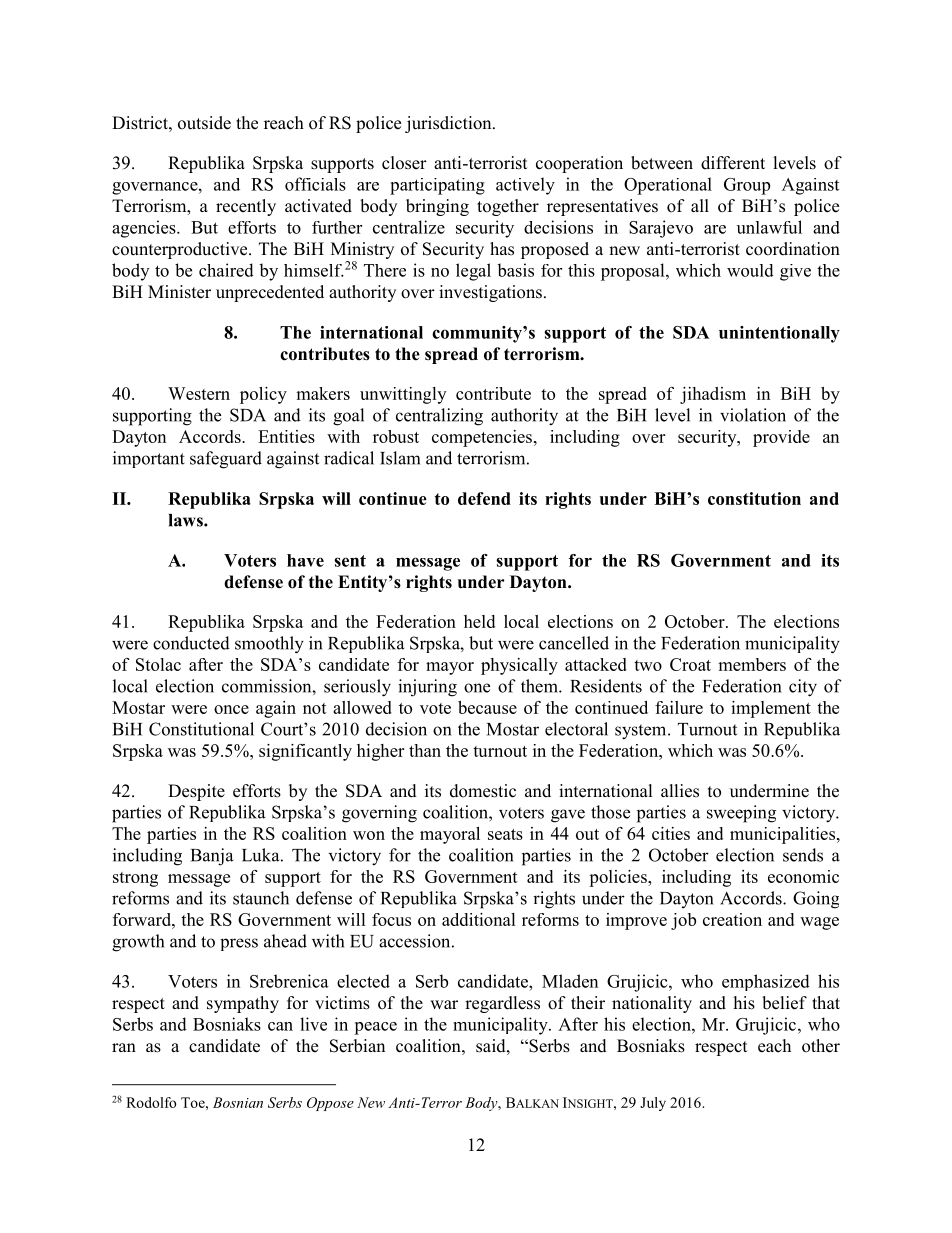 The width and height of the screenshot is (952, 1233). What do you see at coordinates (733, 163) in the screenshot?
I see `different` at bounding box center [733, 163].
